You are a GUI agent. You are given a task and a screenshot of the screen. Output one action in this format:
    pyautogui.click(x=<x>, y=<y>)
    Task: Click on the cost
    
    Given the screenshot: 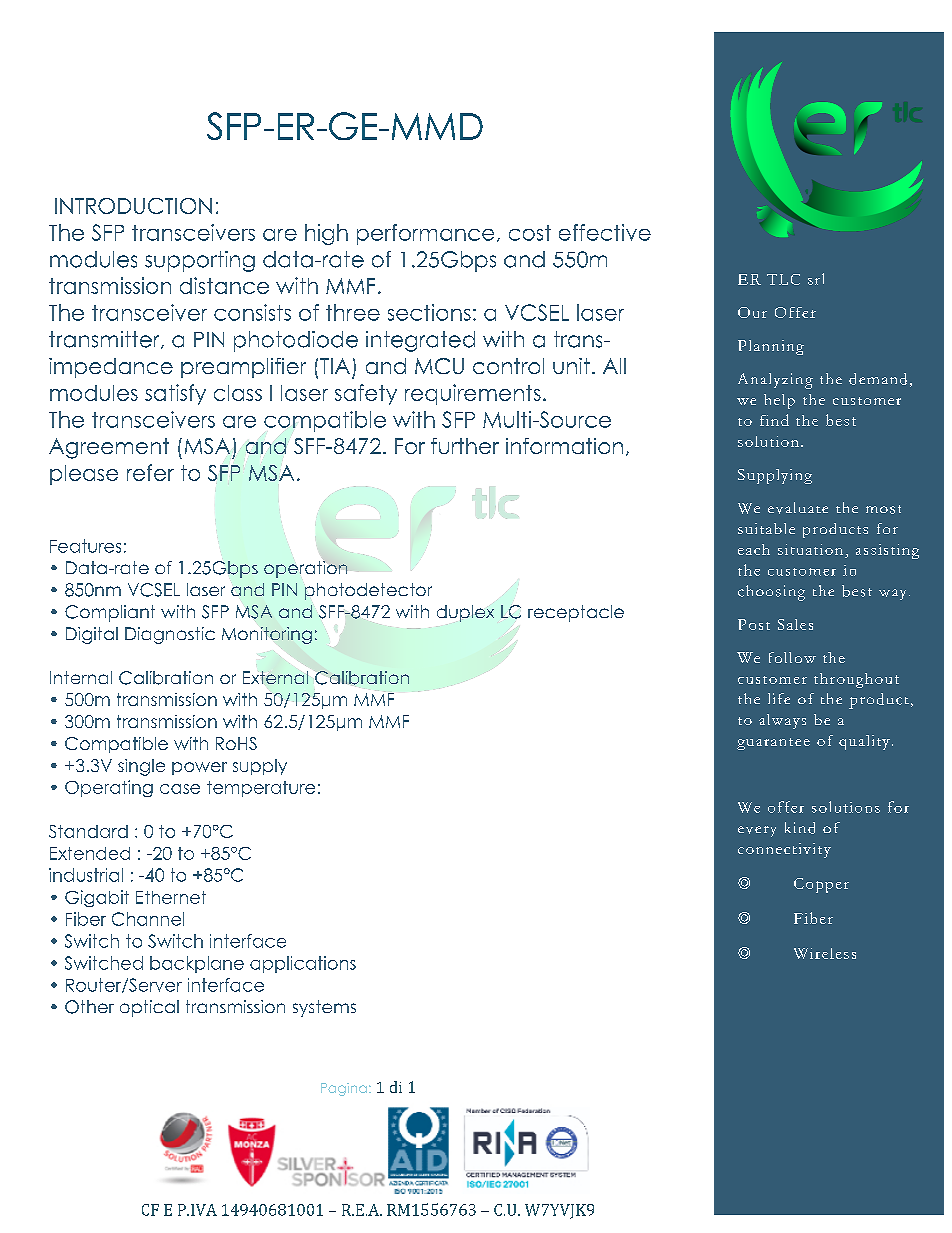 What is the action you would take?
    pyautogui.click(x=530, y=233)
